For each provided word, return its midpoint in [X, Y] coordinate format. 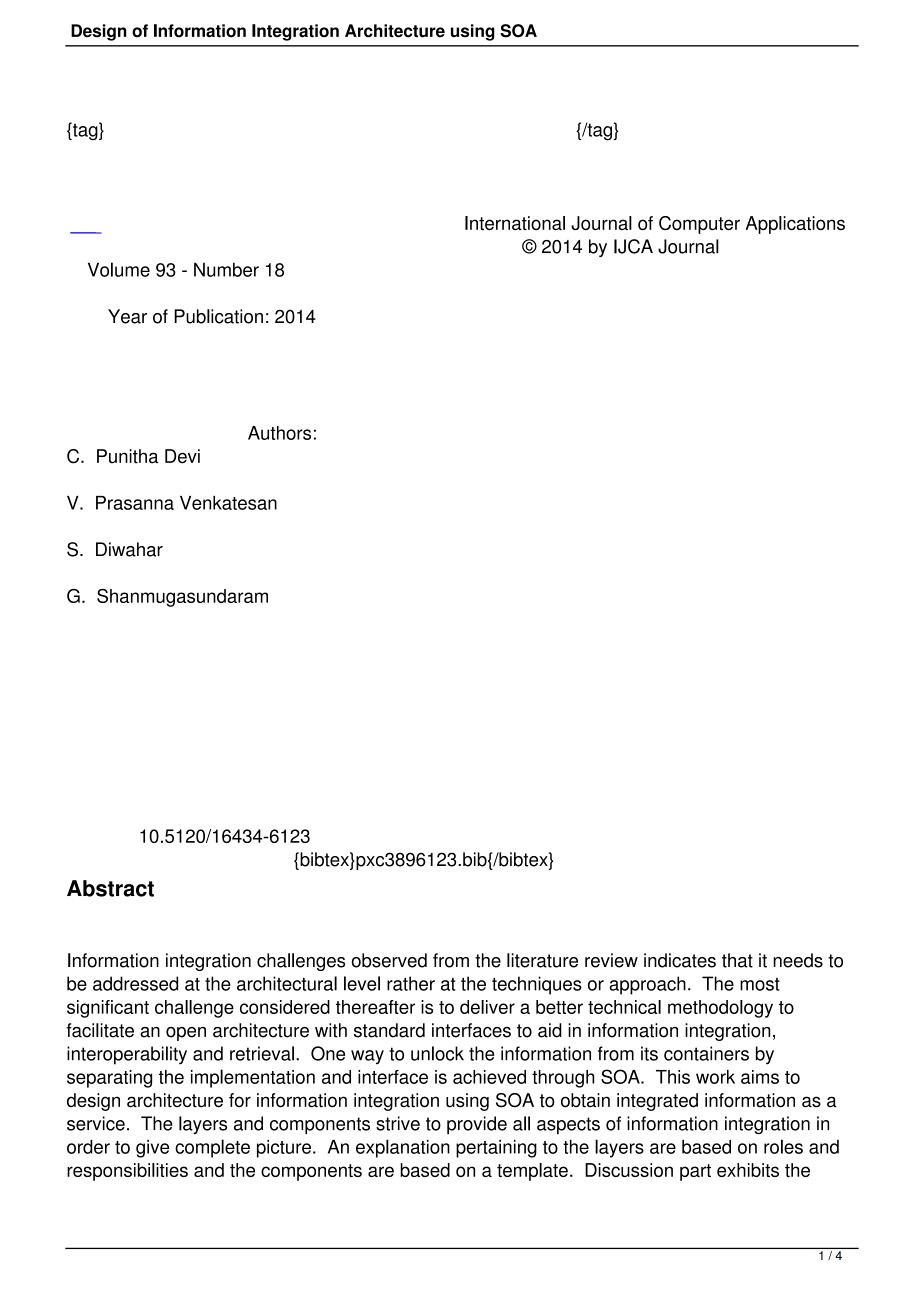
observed [389, 960]
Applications [795, 225]
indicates [680, 960]
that [737, 960]
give [152, 1149]
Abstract [110, 888]
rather [411, 983]
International [515, 223]
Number [226, 269]
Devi [182, 456]
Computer [699, 225]
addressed [135, 983]
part [695, 1172]
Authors [279, 433]
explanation [403, 1148]
